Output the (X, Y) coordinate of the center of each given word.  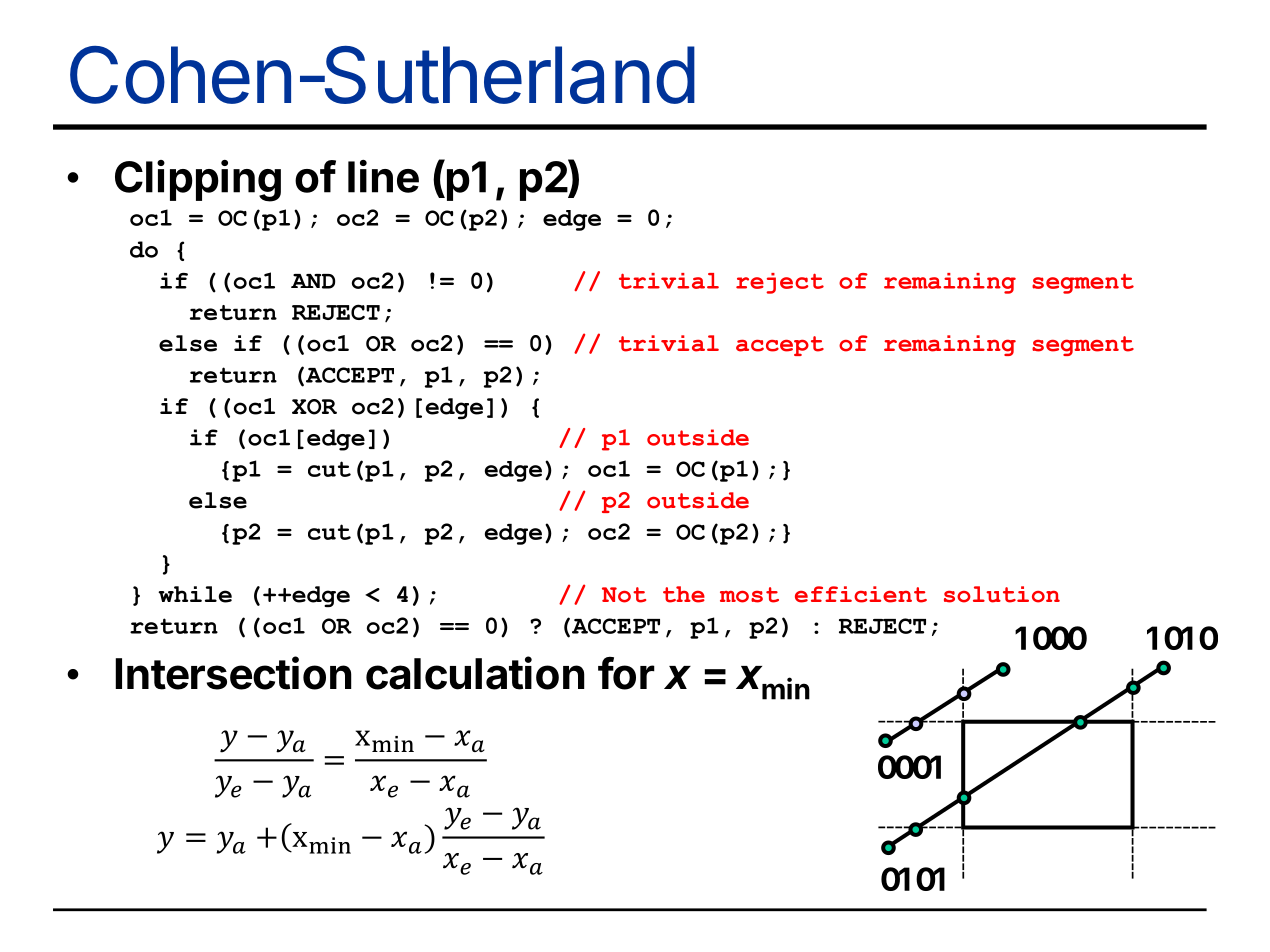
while (195, 594)
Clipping (198, 181)
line (383, 176)
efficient (861, 594)
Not (624, 595)
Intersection (233, 673)
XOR (314, 407)
